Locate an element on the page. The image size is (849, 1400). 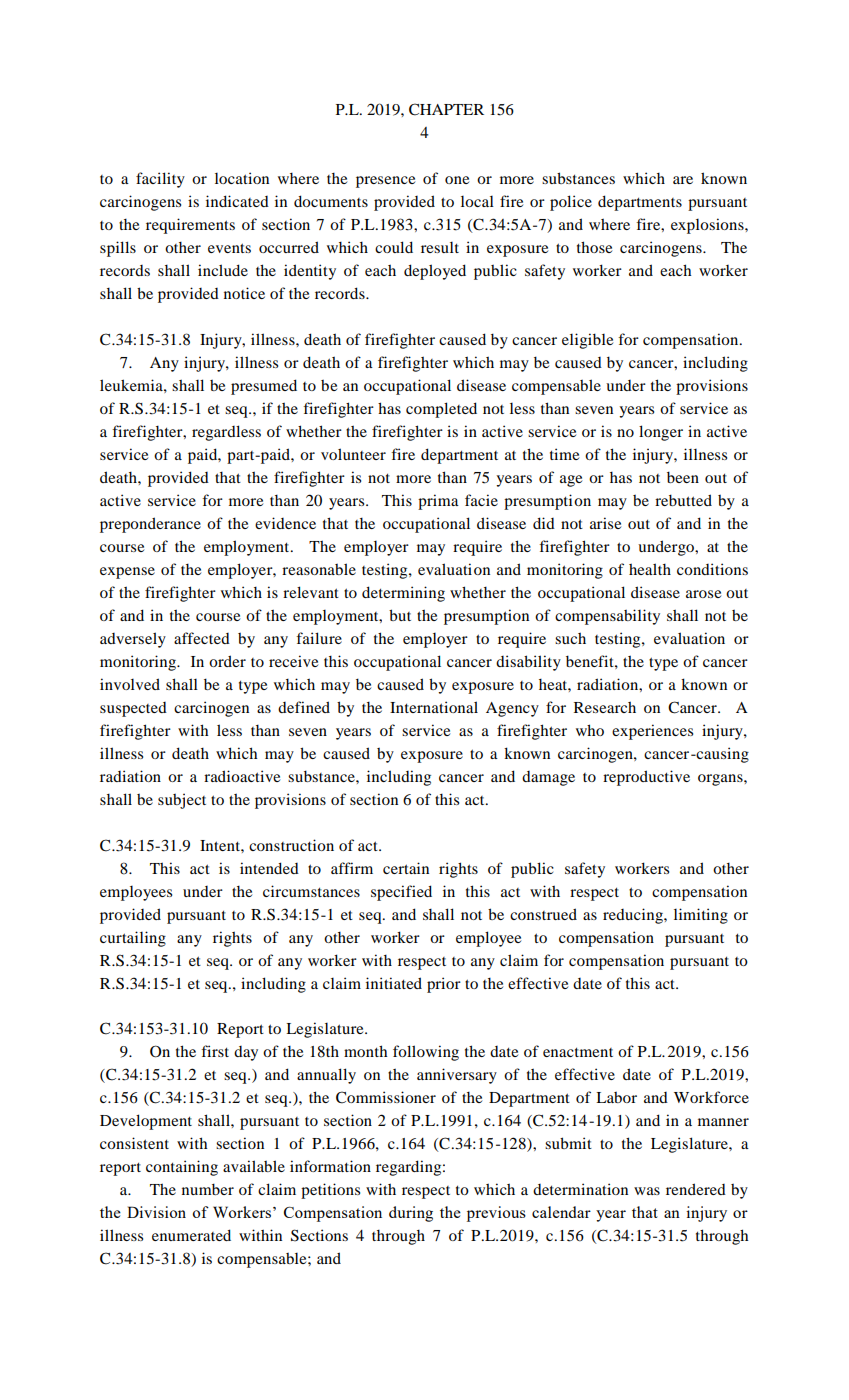
longer is located at coordinates (661, 433).
